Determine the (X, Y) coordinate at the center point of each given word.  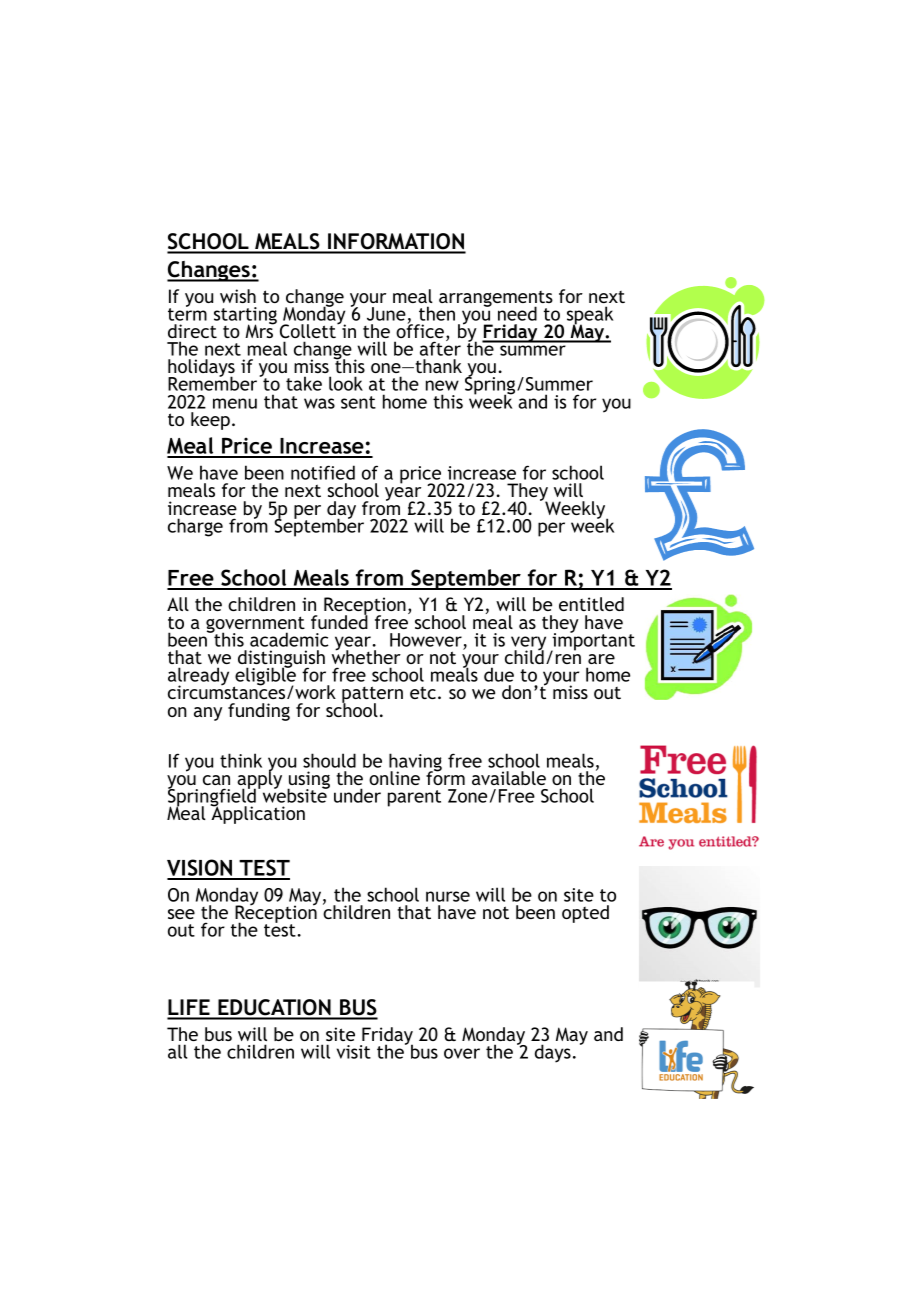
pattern (372, 696)
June (386, 314)
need (517, 313)
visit (354, 1052)
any (208, 714)
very (528, 644)
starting (244, 317)
